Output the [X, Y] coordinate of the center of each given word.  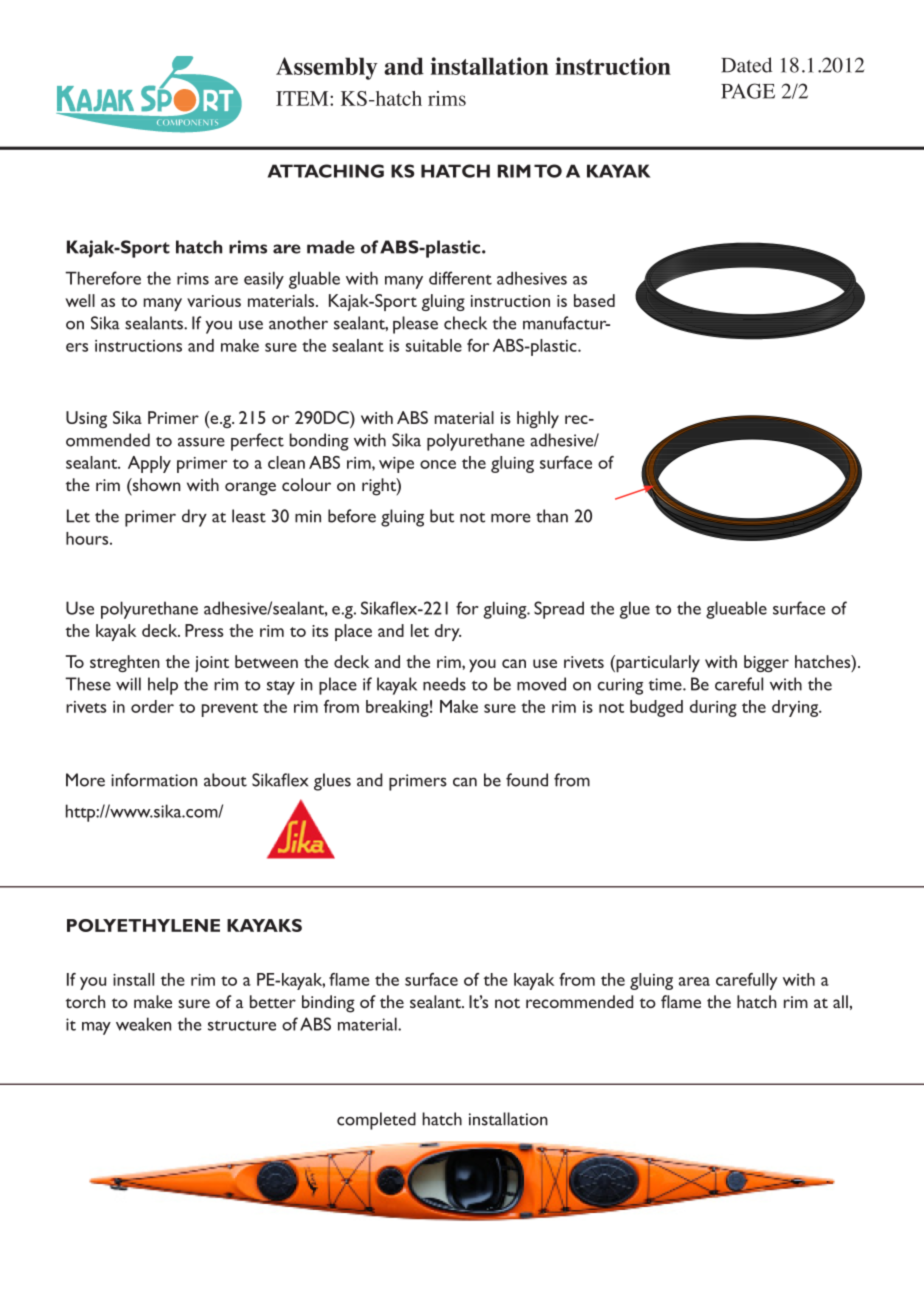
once [438, 464]
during [713, 708]
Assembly [327, 68]
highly [538, 419]
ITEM [303, 98]
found [527, 780]
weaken [143, 1024]
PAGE [748, 91]
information [154, 780]
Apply [149, 464]
